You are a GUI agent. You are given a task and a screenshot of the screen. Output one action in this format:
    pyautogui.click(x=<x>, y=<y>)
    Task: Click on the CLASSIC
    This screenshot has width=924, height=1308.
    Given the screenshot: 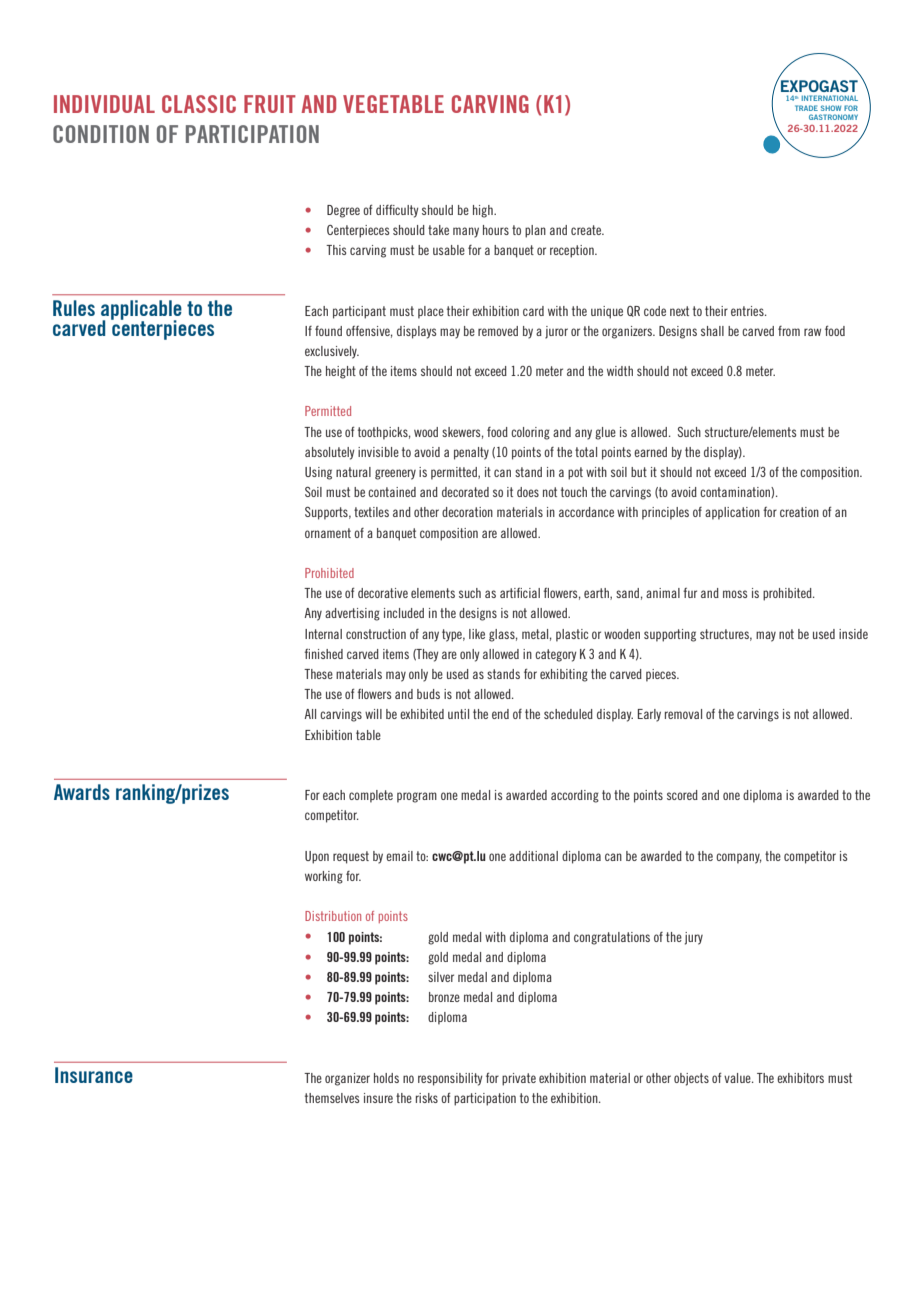 What is the action you would take?
    pyautogui.click(x=199, y=104)
